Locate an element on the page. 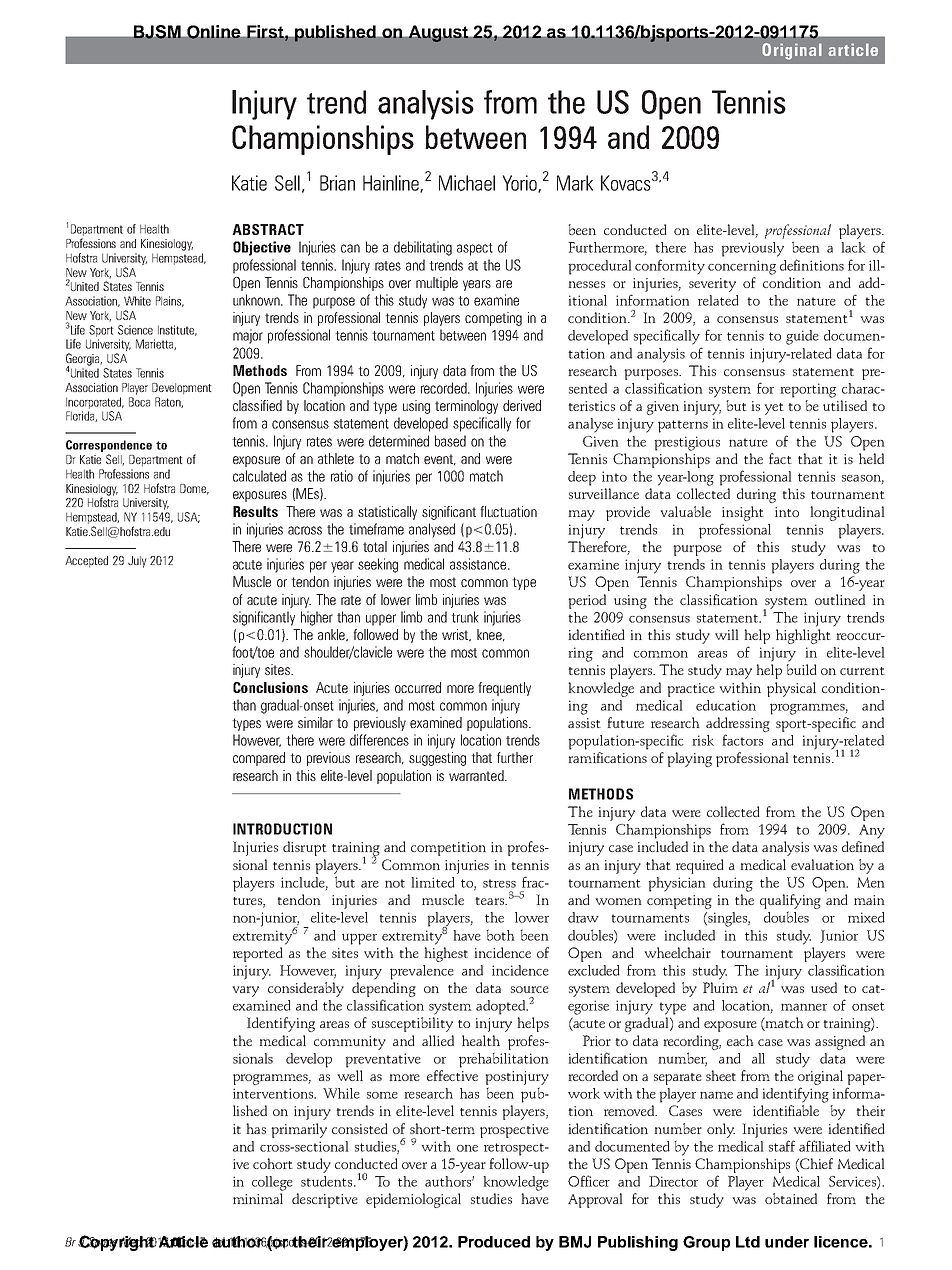 The height and width of the image is (1270, 952). total is located at coordinates (375, 546).
